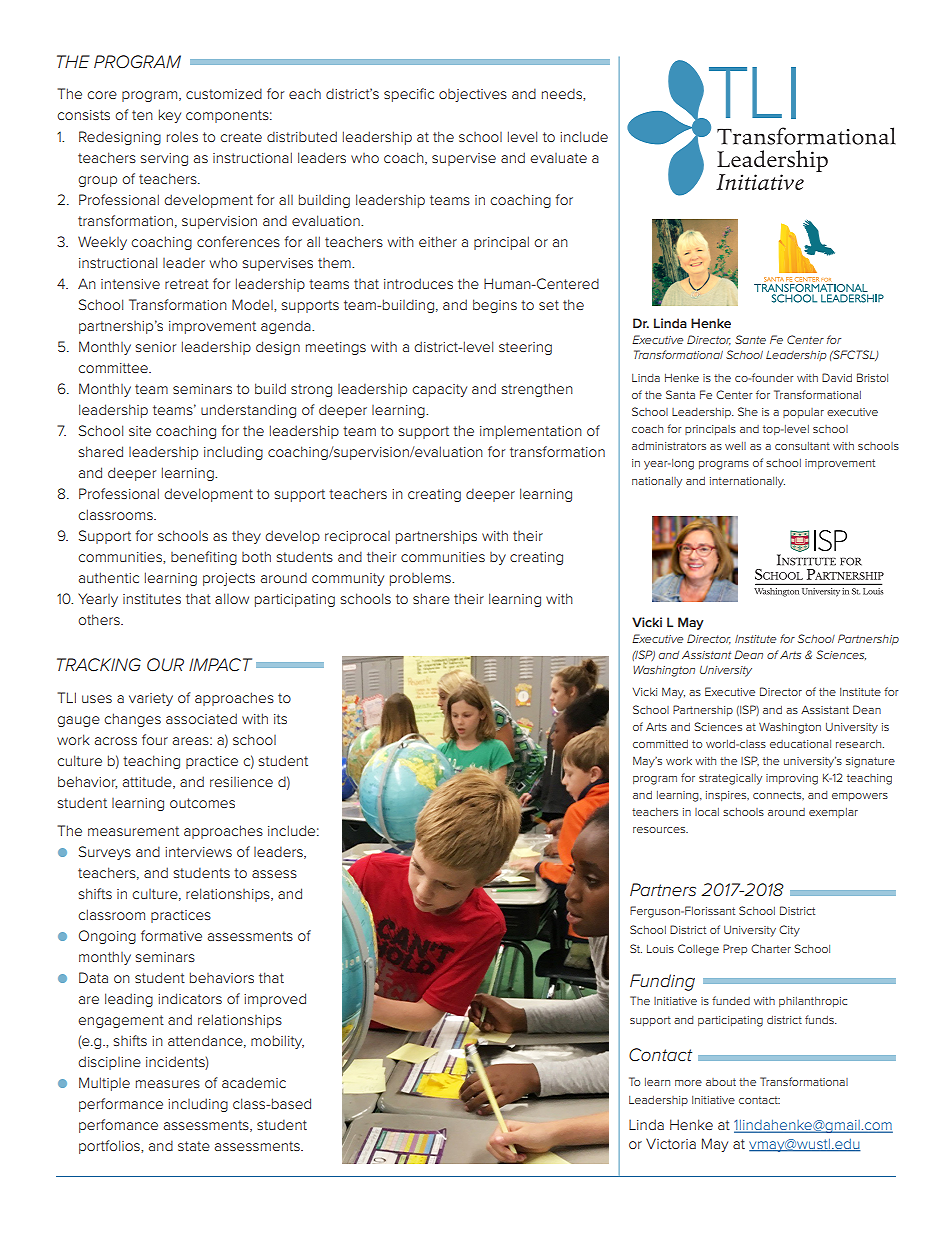 The height and width of the document is (1233, 952). What do you see at coordinates (148, 782) in the document?
I see `attitude` at bounding box center [148, 782].
